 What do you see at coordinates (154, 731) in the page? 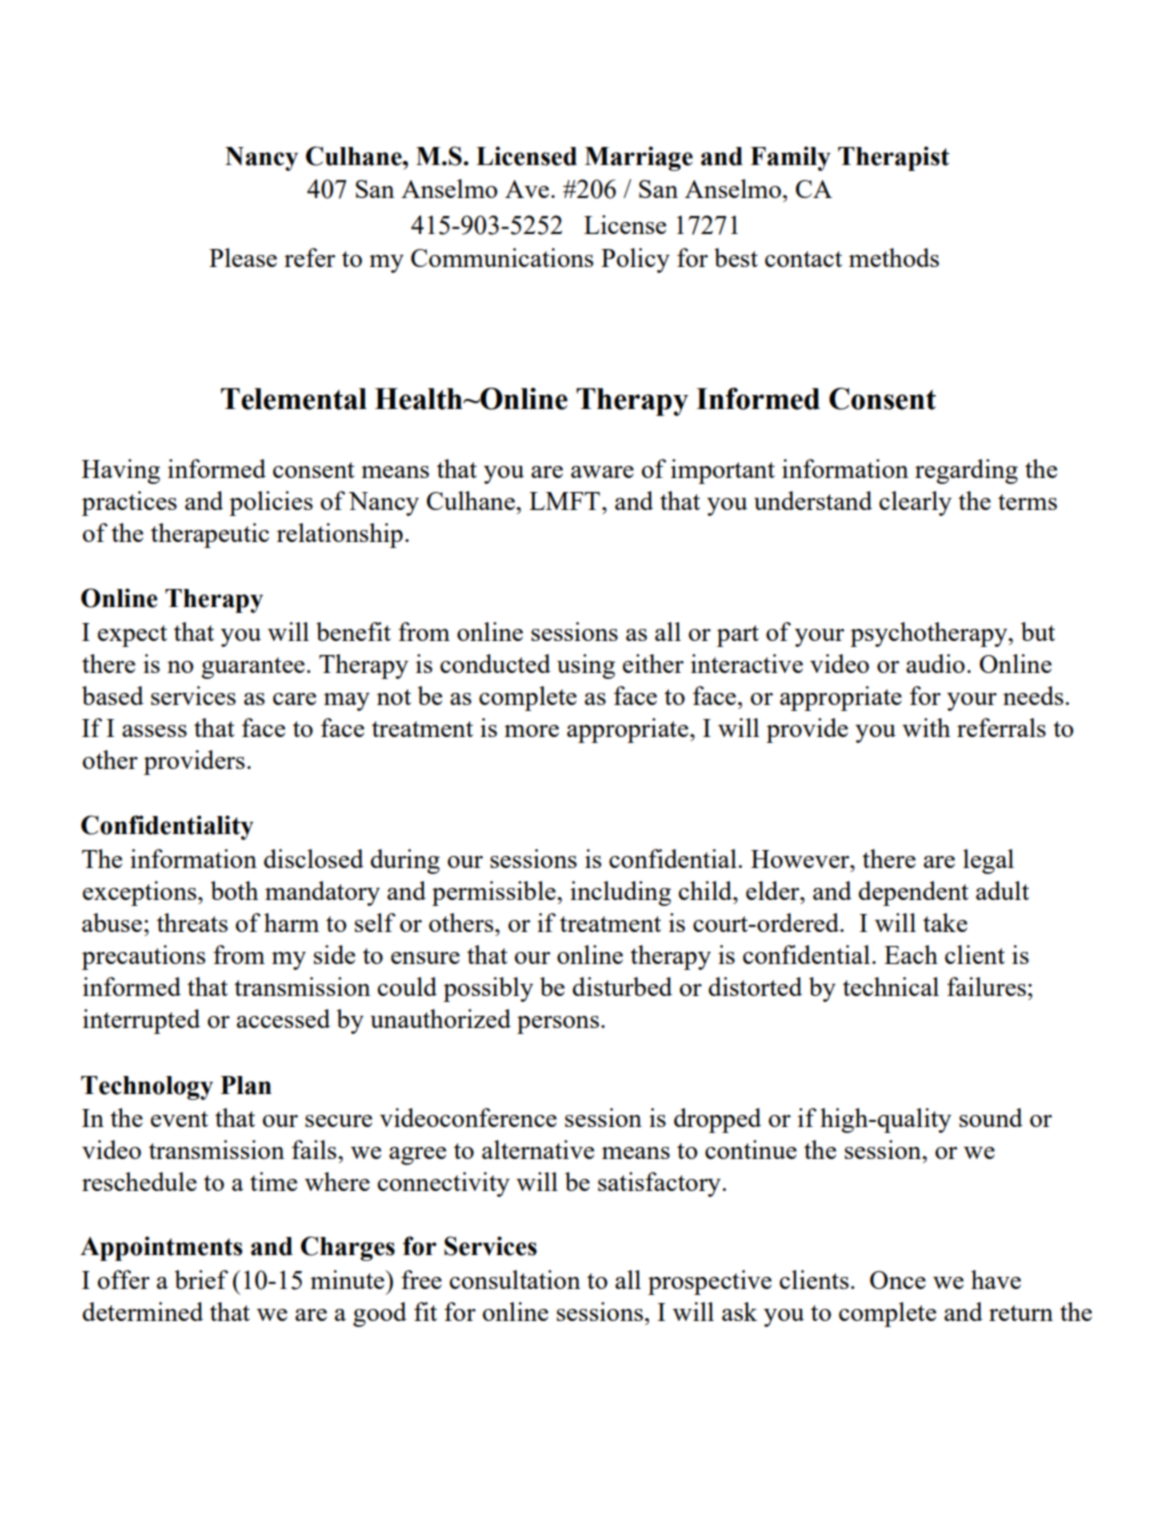
I see `assess` at bounding box center [154, 731].
